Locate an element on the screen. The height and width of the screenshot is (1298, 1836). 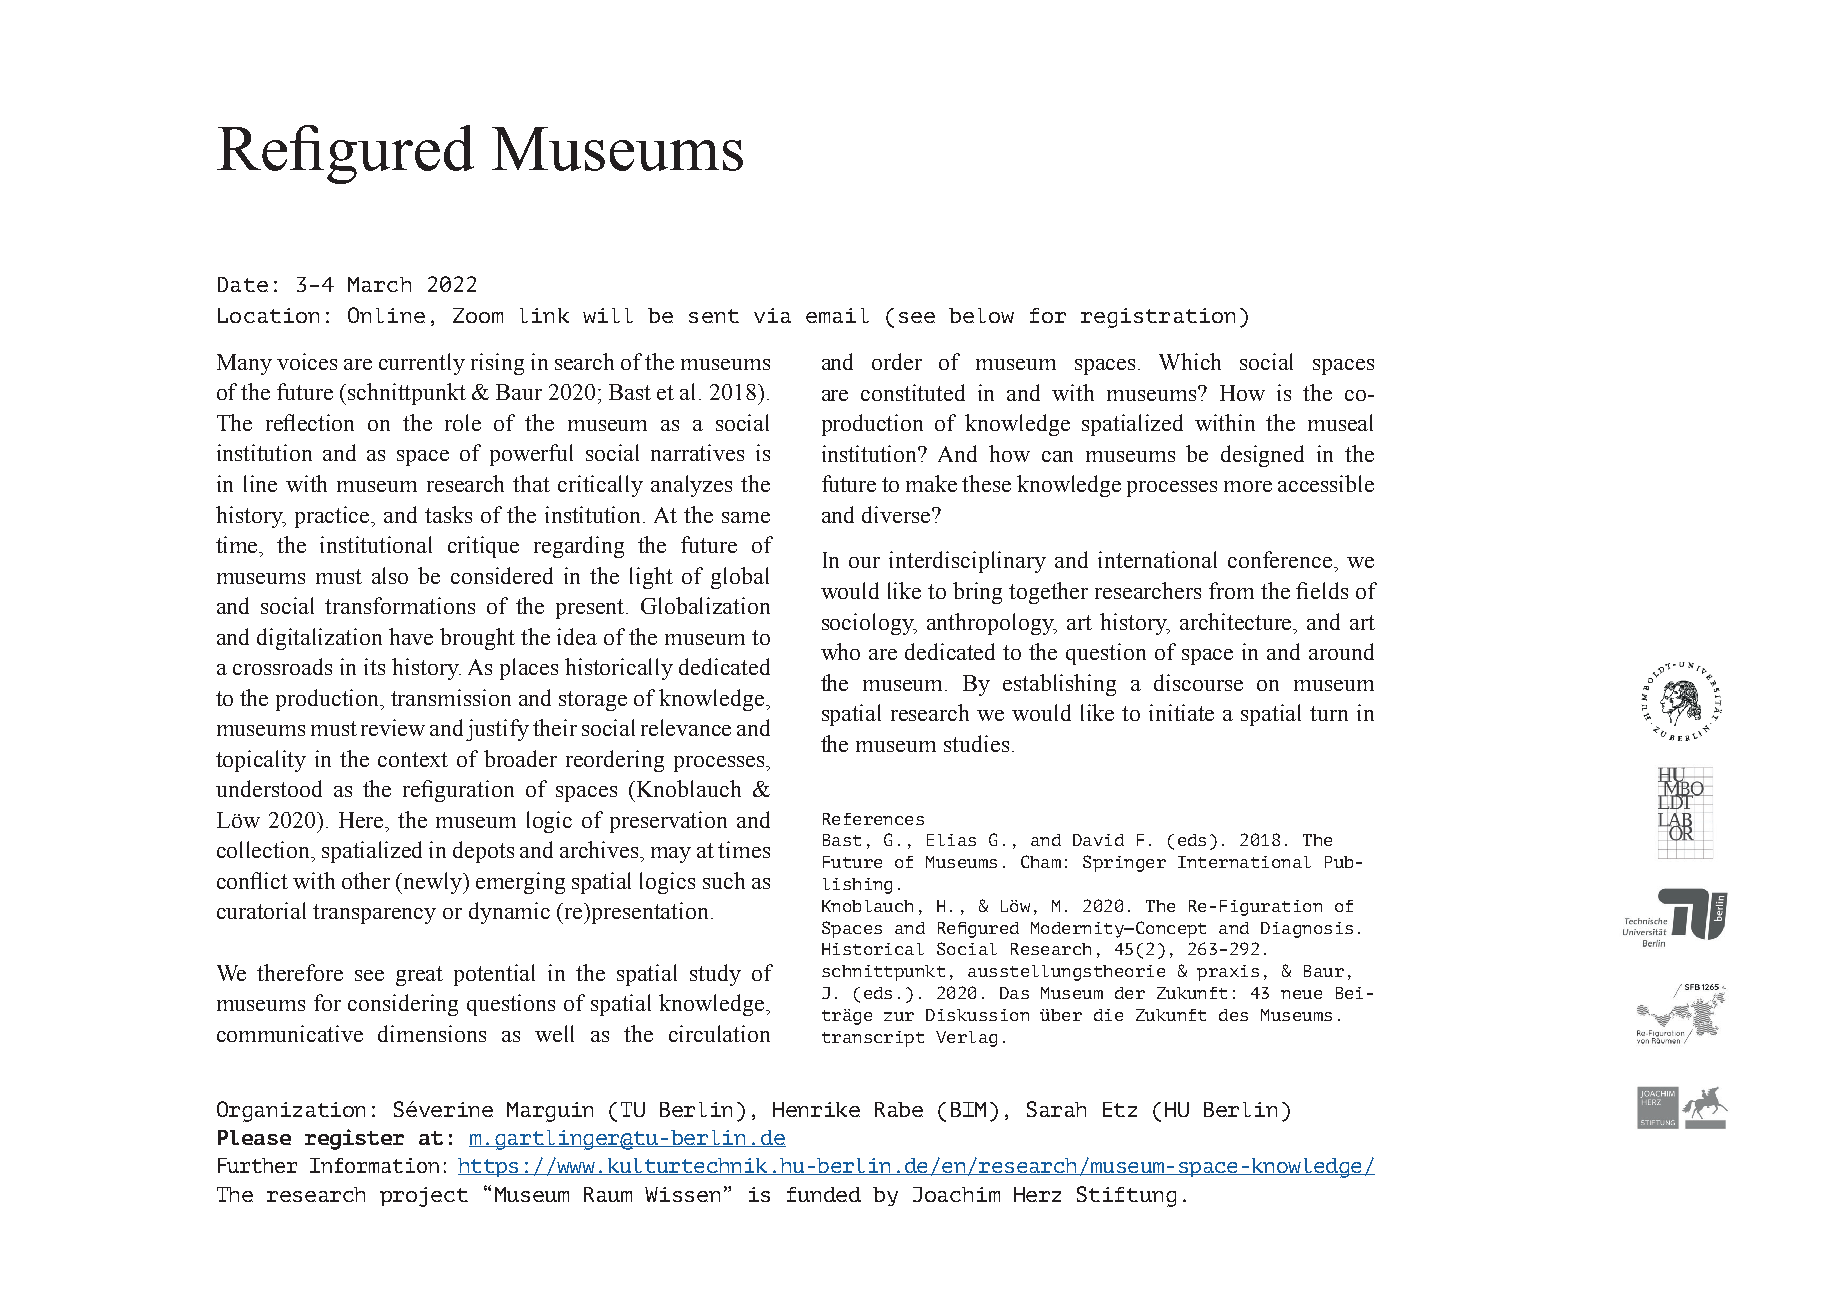
via is located at coordinates (772, 315).
